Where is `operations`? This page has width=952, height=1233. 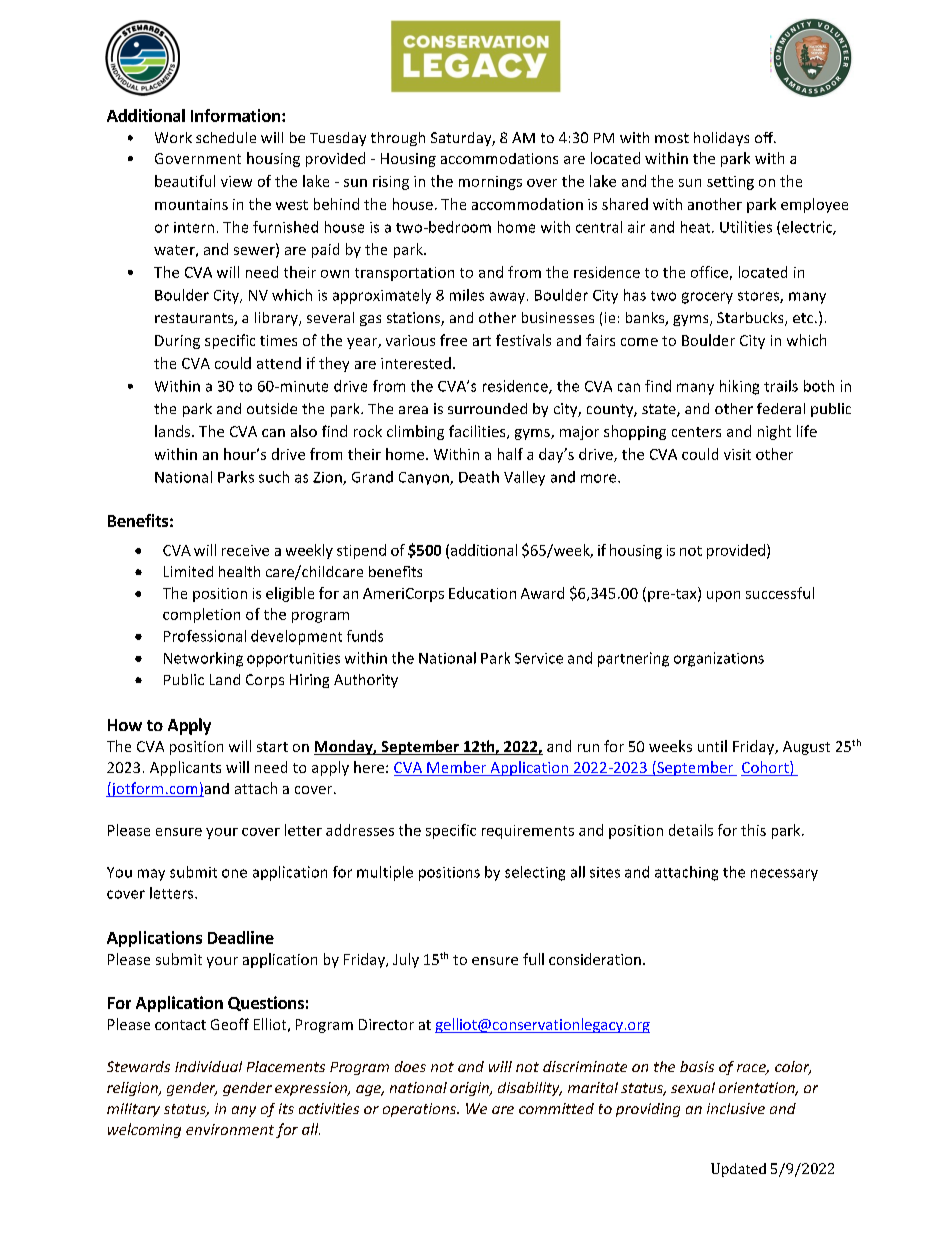 operations is located at coordinates (420, 1110).
